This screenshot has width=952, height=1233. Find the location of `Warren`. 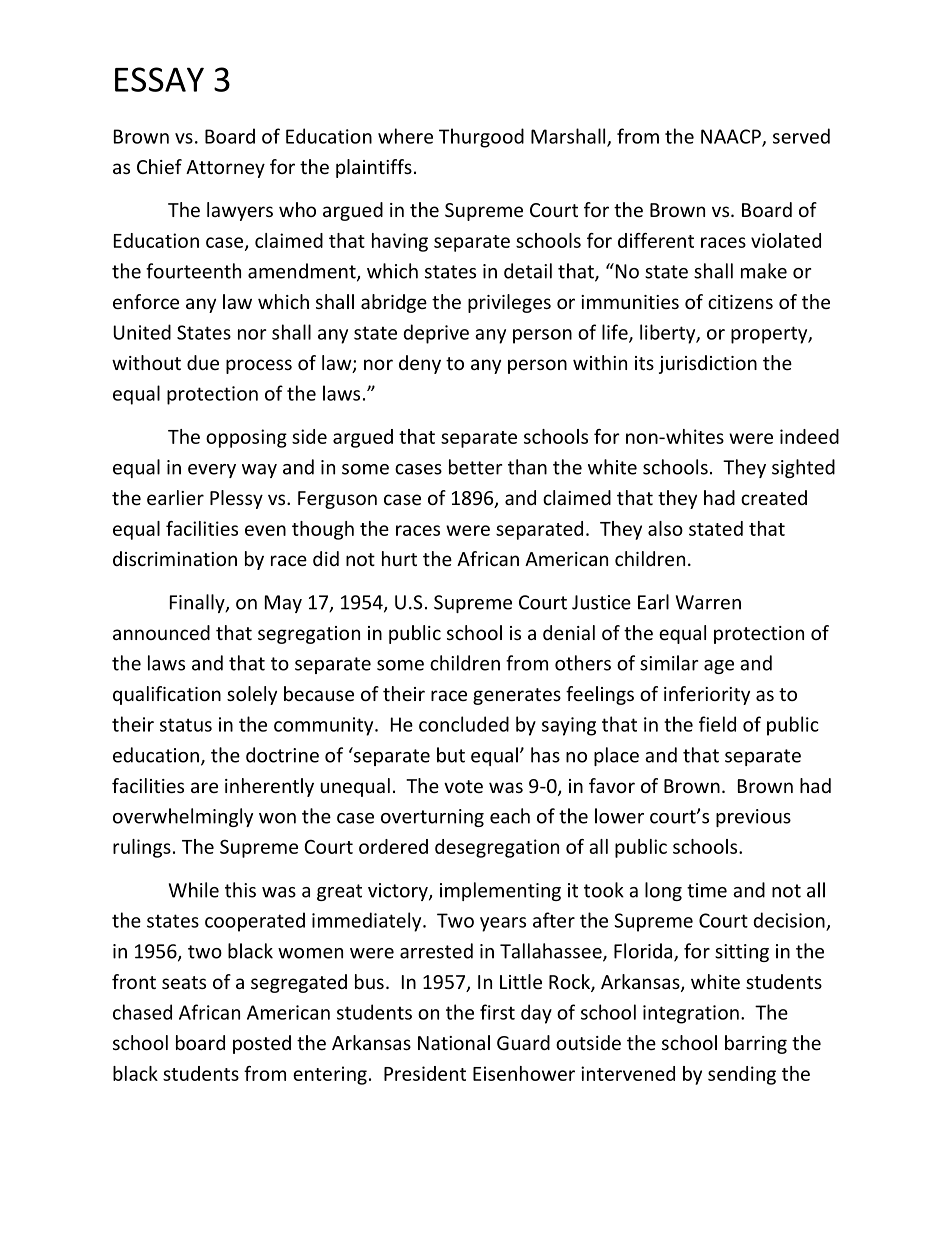

Warren is located at coordinates (708, 602).
